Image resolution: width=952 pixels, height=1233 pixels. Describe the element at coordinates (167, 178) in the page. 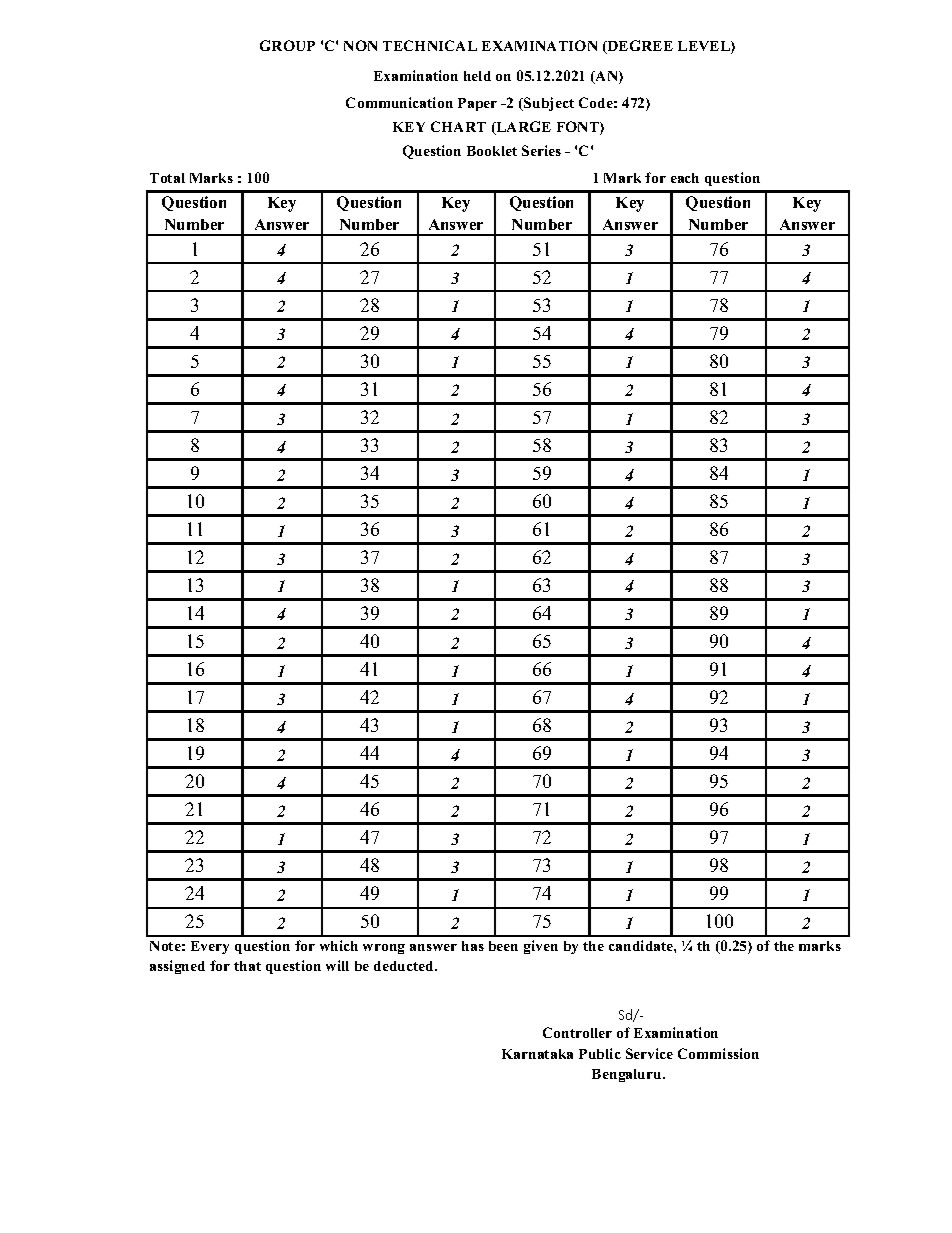

I see `Total` at that location.
